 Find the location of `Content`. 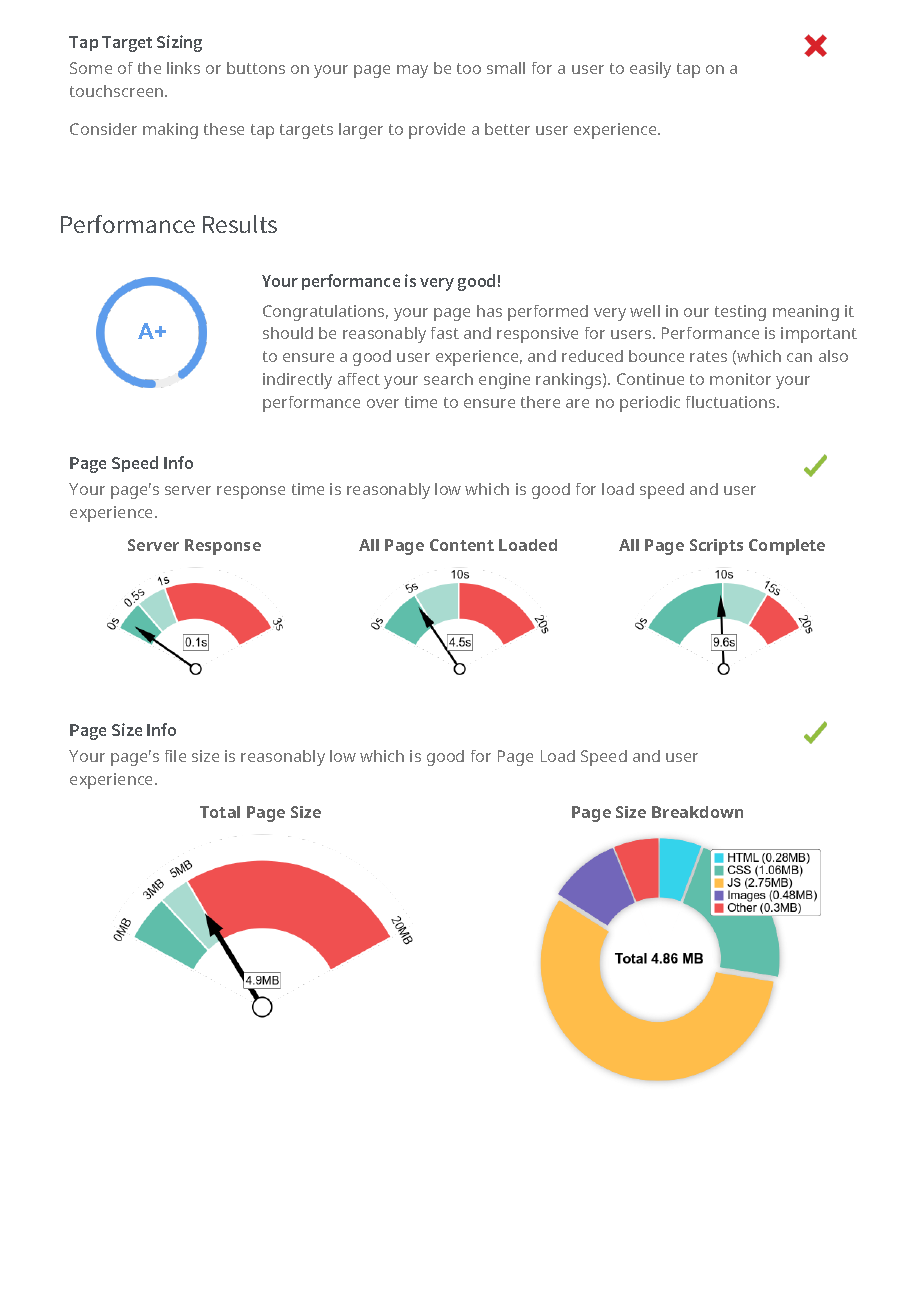

Content is located at coordinates (462, 545).
